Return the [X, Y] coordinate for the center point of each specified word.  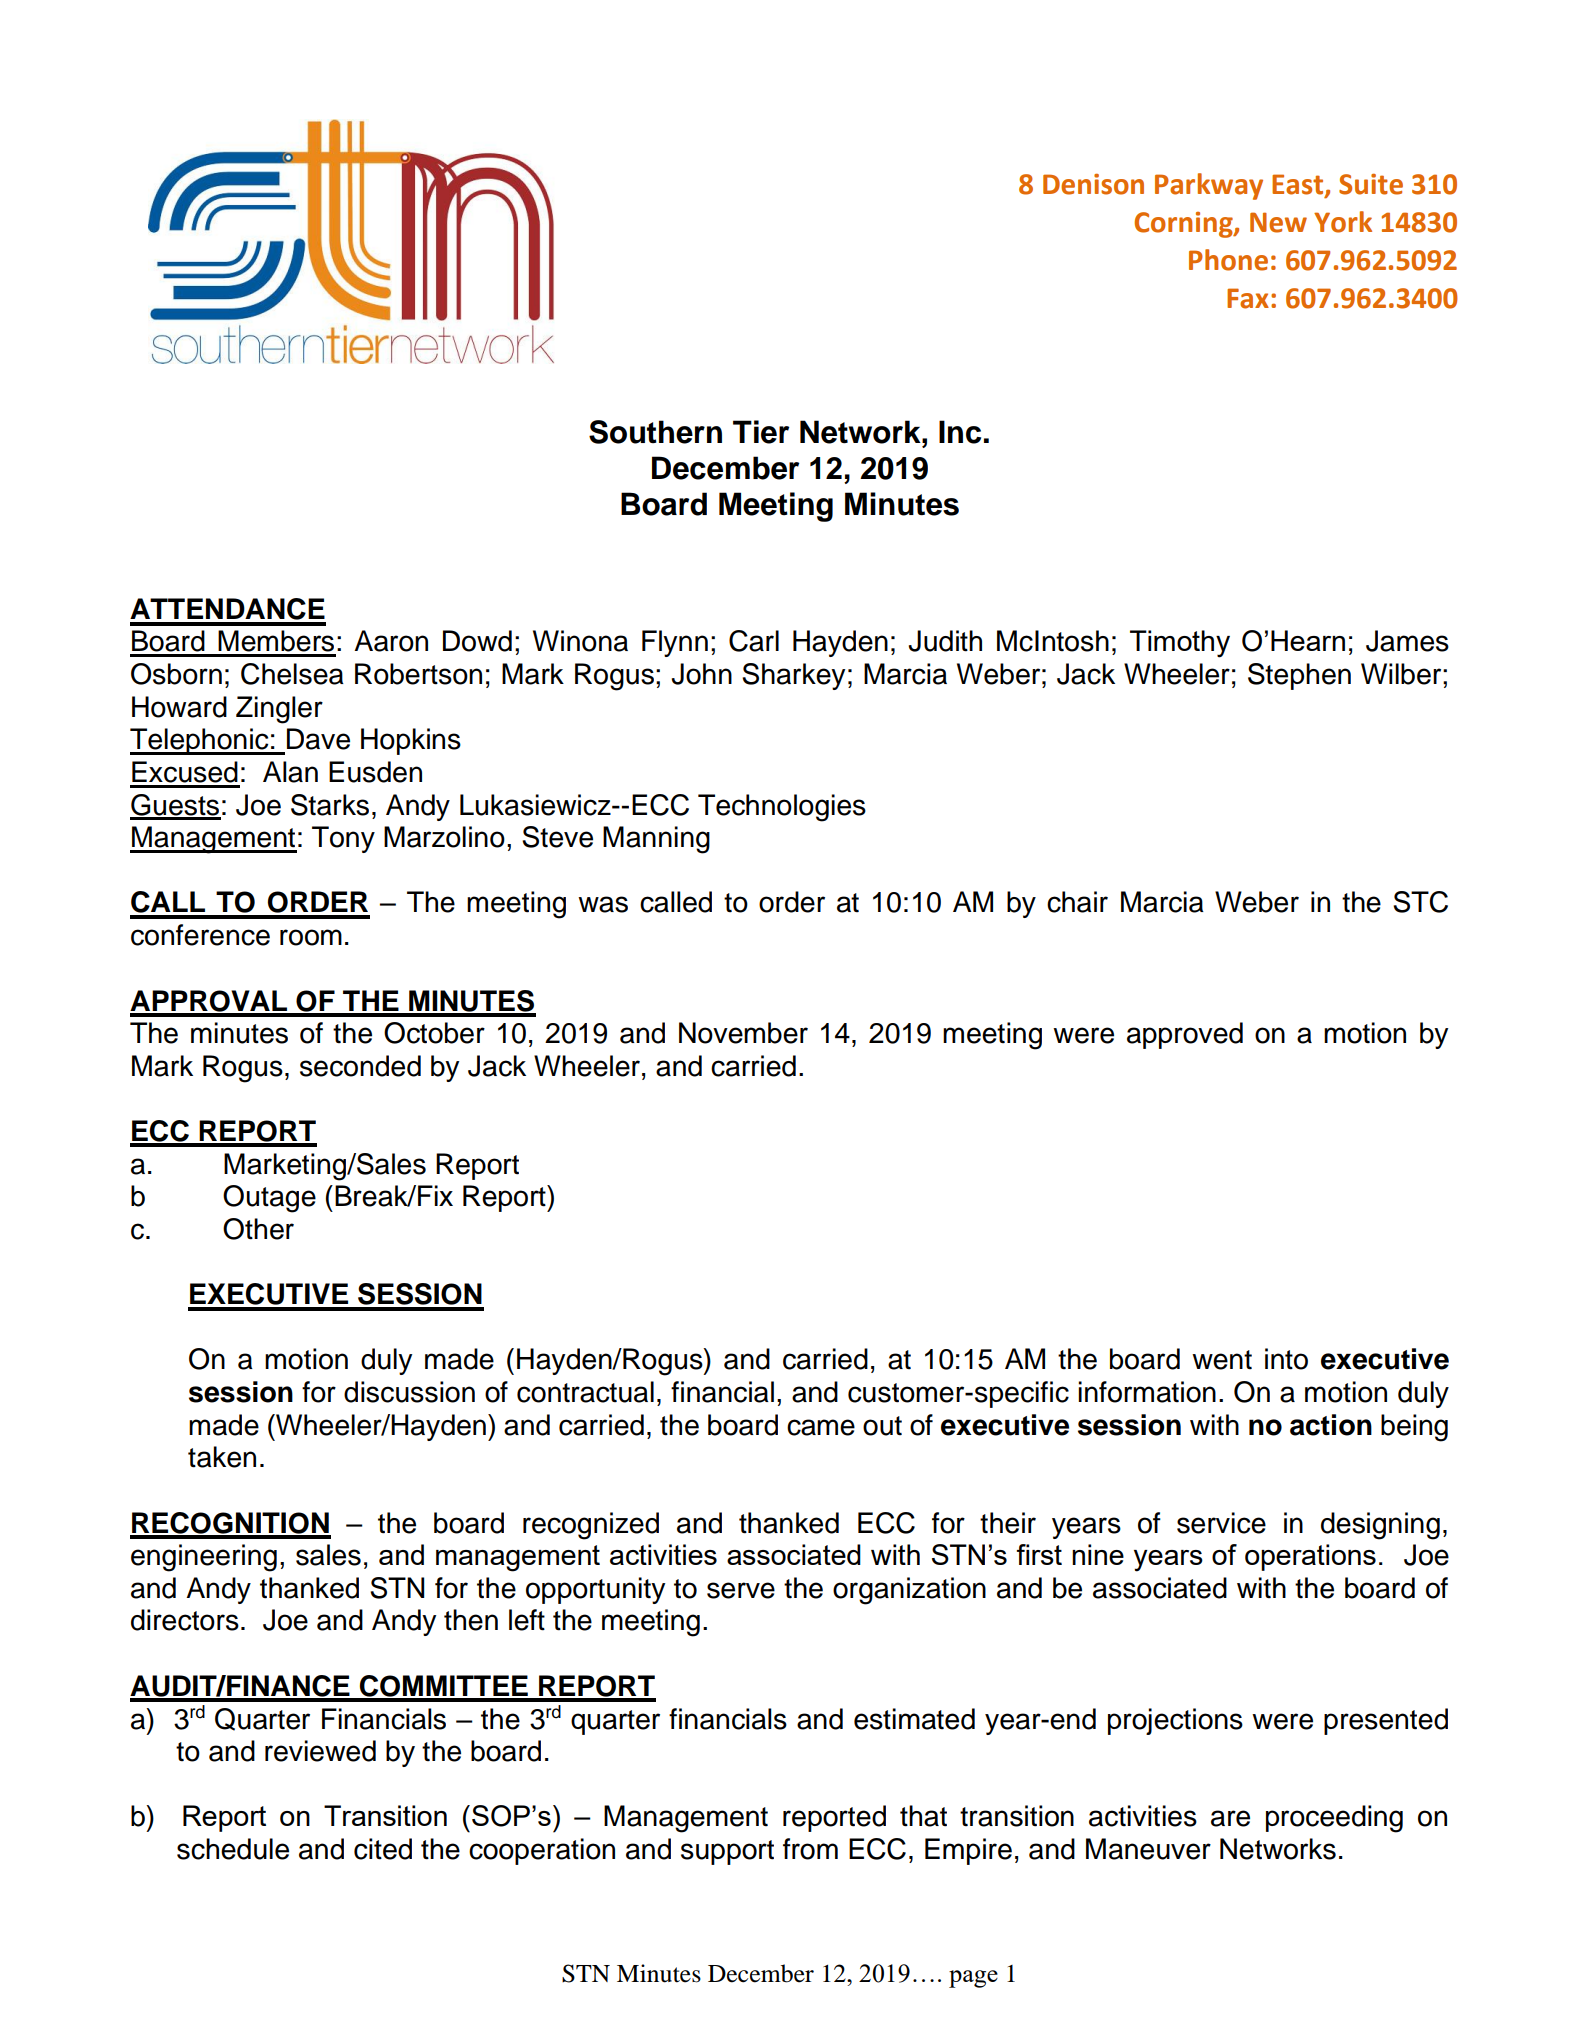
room [311, 937]
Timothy [1180, 644]
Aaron [391, 641]
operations [1310, 1557]
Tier [761, 432]
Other [258, 1229]
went [1222, 1360]
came [821, 1427]
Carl [754, 641]
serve [741, 1590]
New [1278, 222]
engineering [204, 1558]
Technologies [782, 808]
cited [383, 1849]
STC [1420, 902]
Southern [655, 432]
